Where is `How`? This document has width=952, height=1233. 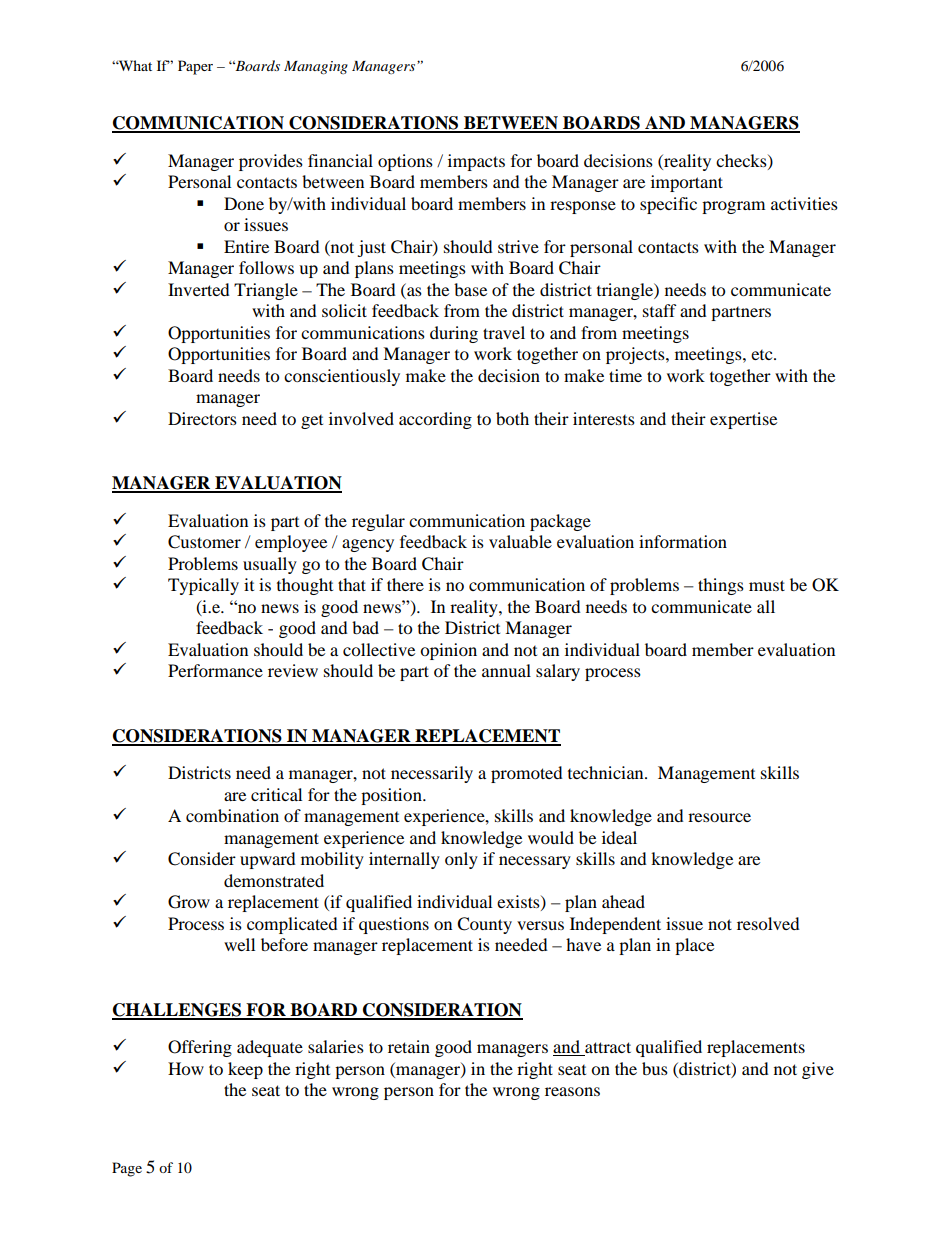 How is located at coordinates (186, 1068).
